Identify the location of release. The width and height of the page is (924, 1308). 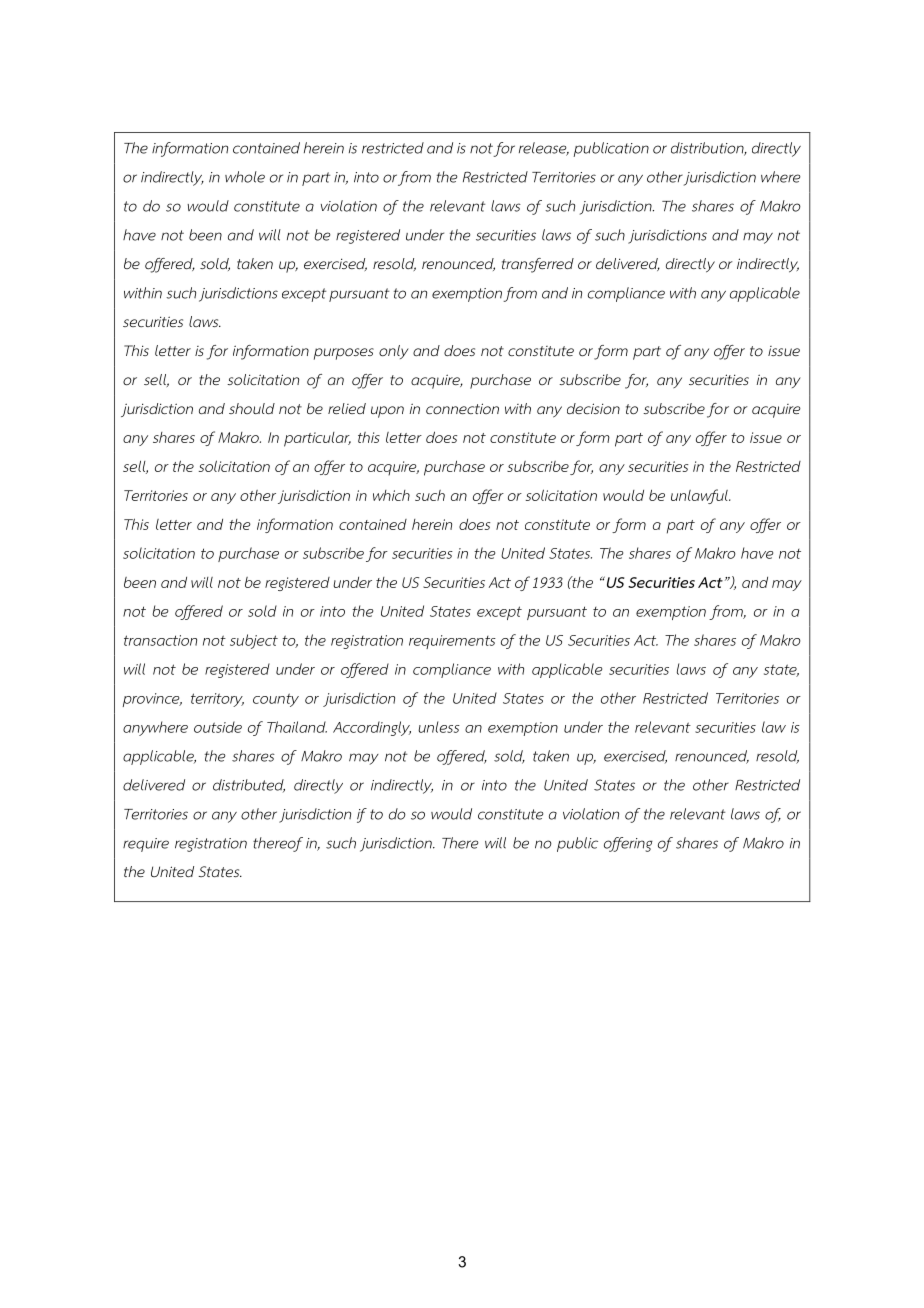
(544, 149).
